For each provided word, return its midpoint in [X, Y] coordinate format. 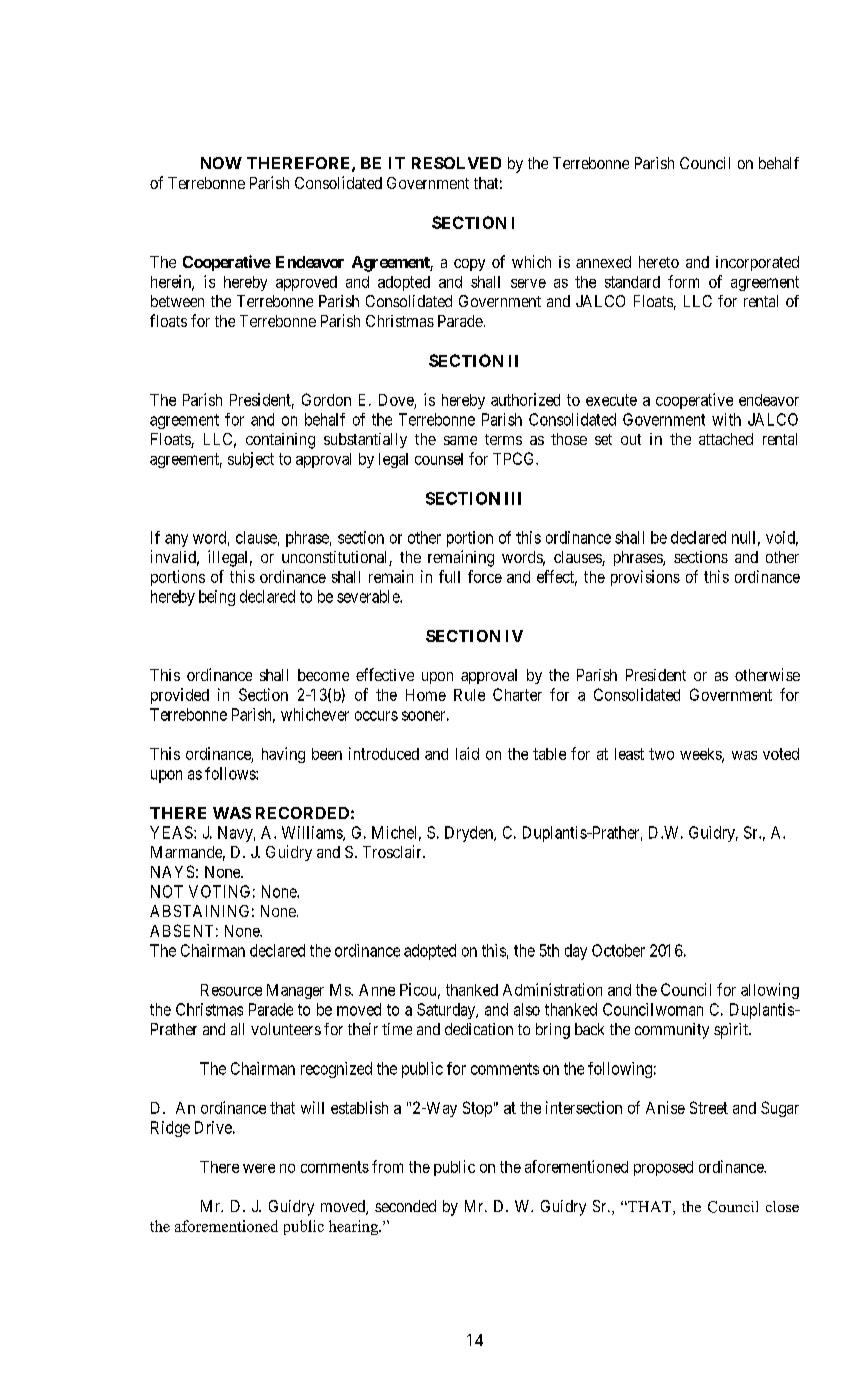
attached [726, 439]
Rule [469, 695]
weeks [701, 755]
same [460, 440]
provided [180, 696]
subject [251, 460]
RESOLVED [456, 163]
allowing [770, 991]
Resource [231, 990]
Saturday [447, 1011]
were [259, 1168]
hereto [659, 262]
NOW [221, 163]
